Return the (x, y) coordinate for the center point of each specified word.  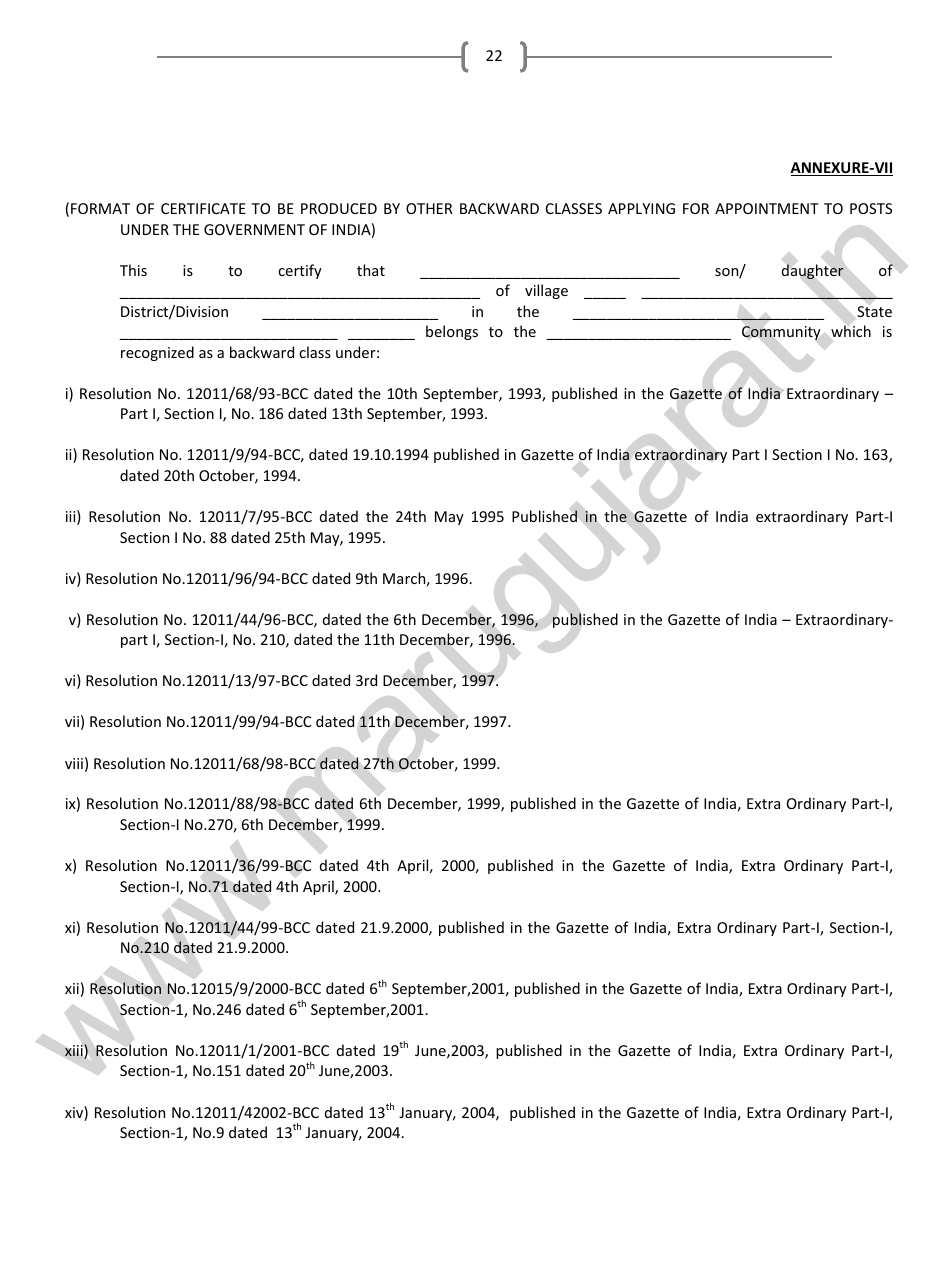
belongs (452, 332)
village (546, 291)
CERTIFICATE (203, 208)
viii (74, 763)
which (851, 331)
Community (781, 333)
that (371, 270)
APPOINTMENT (767, 208)
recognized (157, 353)
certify (300, 271)
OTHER (429, 208)
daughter (813, 271)
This (133, 270)
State (874, 311)
